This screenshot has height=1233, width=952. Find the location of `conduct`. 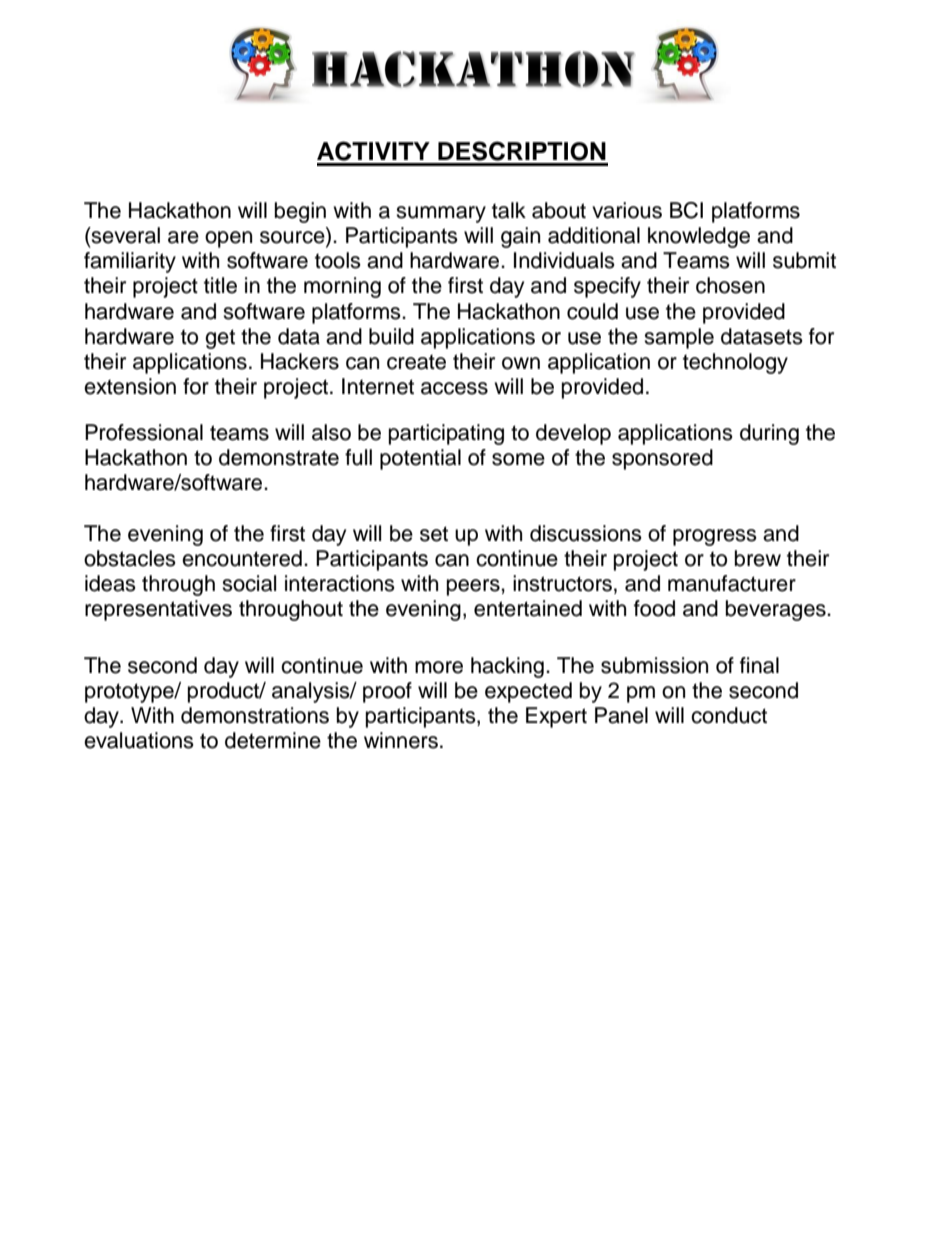

conduct is located at coordinates (729, 715).
